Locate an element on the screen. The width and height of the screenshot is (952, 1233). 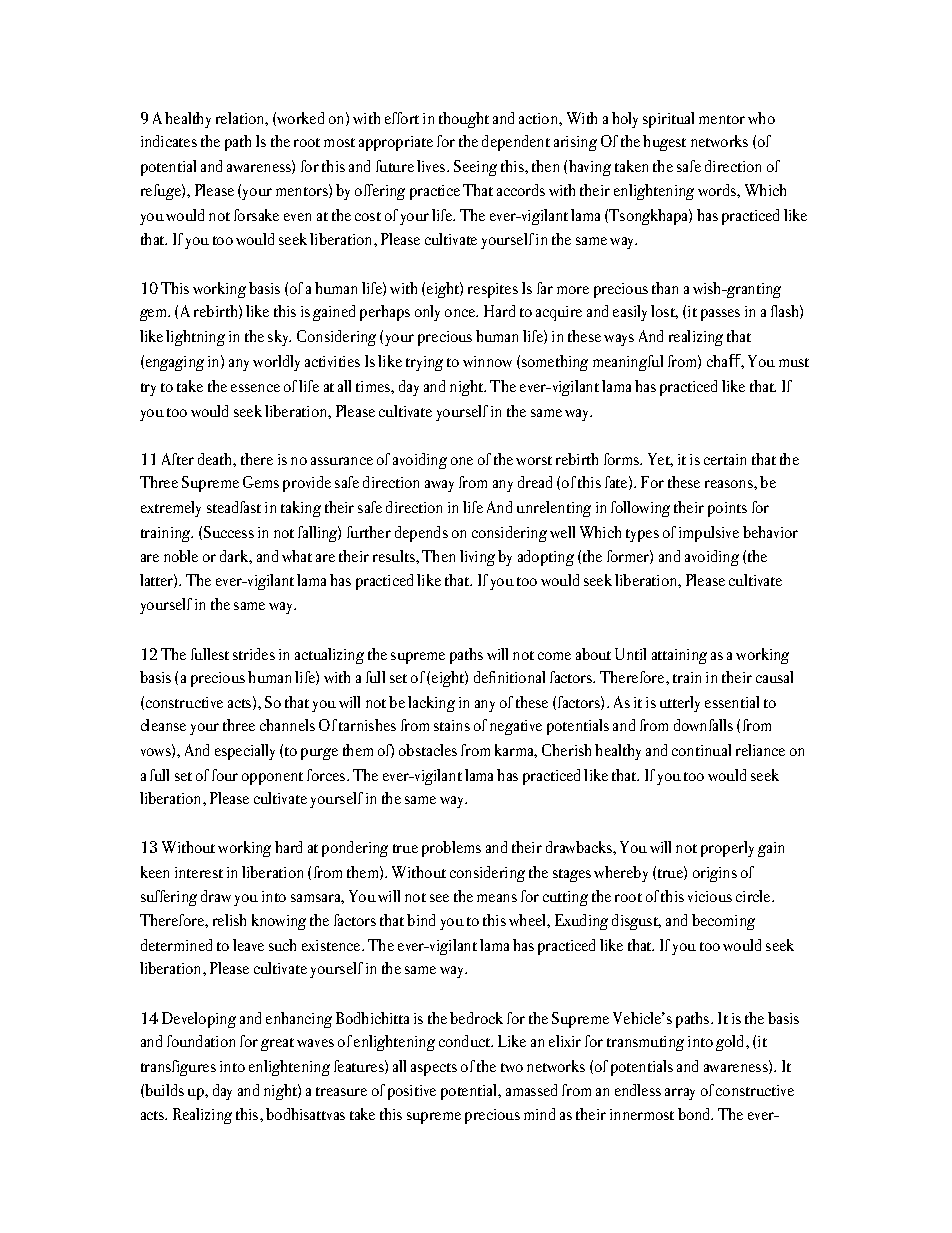
Seeing is located at coordinates (475, 168).
